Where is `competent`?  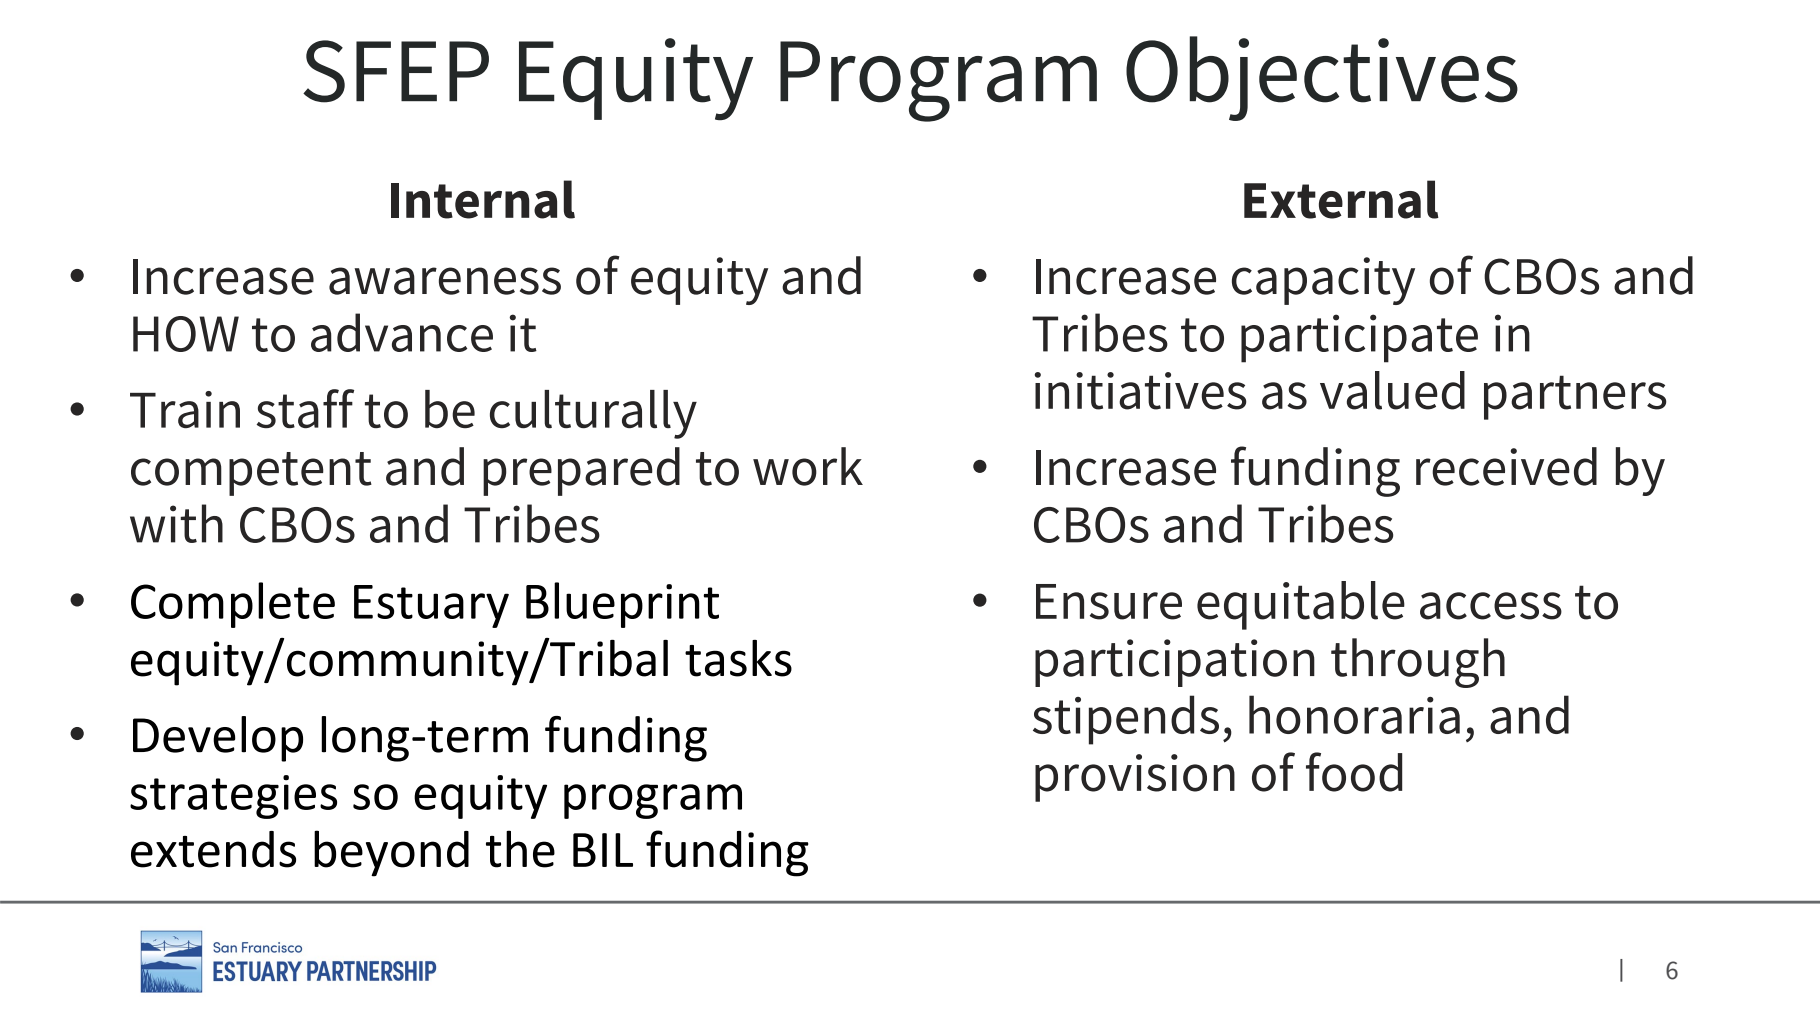
competent is located at coordinates (251, 474).
